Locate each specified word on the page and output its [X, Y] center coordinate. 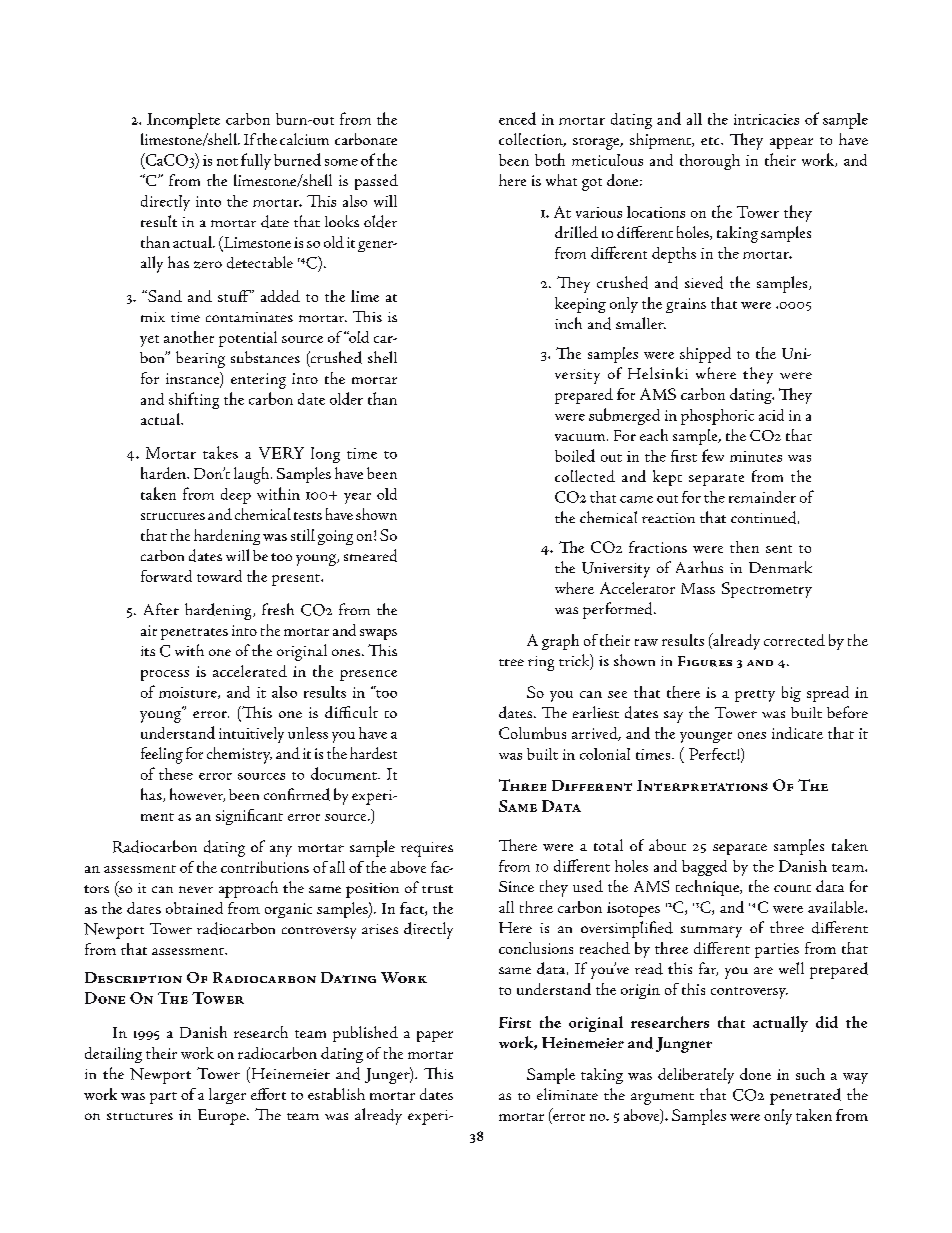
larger [227, 1096]
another [189, 337]
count [792, 888]
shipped [705, 355]
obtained [194, 908]
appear [791, 143]
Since [516, 886]
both [550, 159]
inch [568, 323]
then [744, 547]
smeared [370, 555]
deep [236, 496]
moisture [189, 693]
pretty [755, 696]
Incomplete [183, 121]
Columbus [532, 733]
